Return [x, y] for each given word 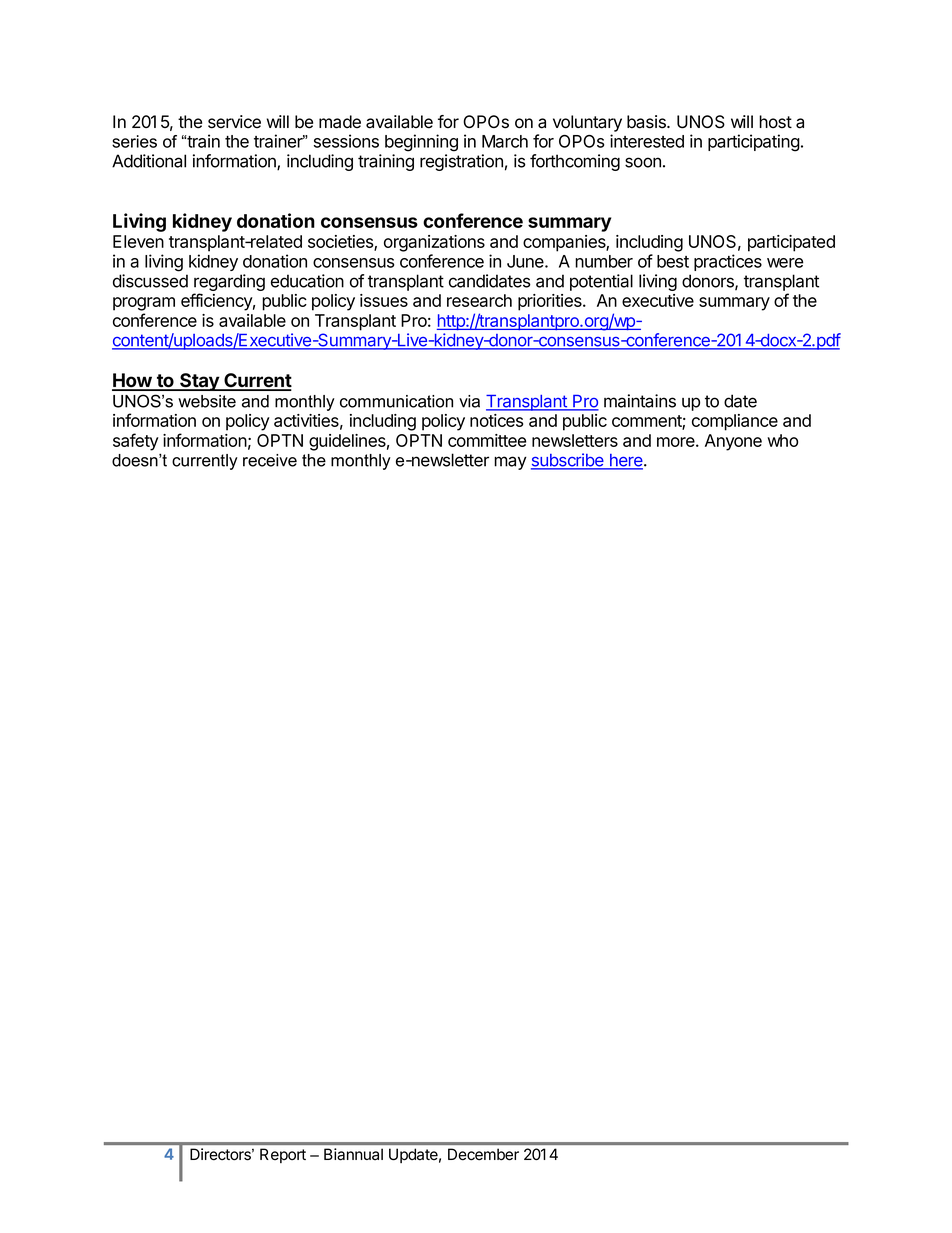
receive [270, 460]
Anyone [733, 442]
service [234, 122]
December [483, 1154]
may [510, 463]
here [626, 461]
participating [754, 143]
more [677, 442]
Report [283, 1155]
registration [461, 162]
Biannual [353, 1154]
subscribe [568, 461]
